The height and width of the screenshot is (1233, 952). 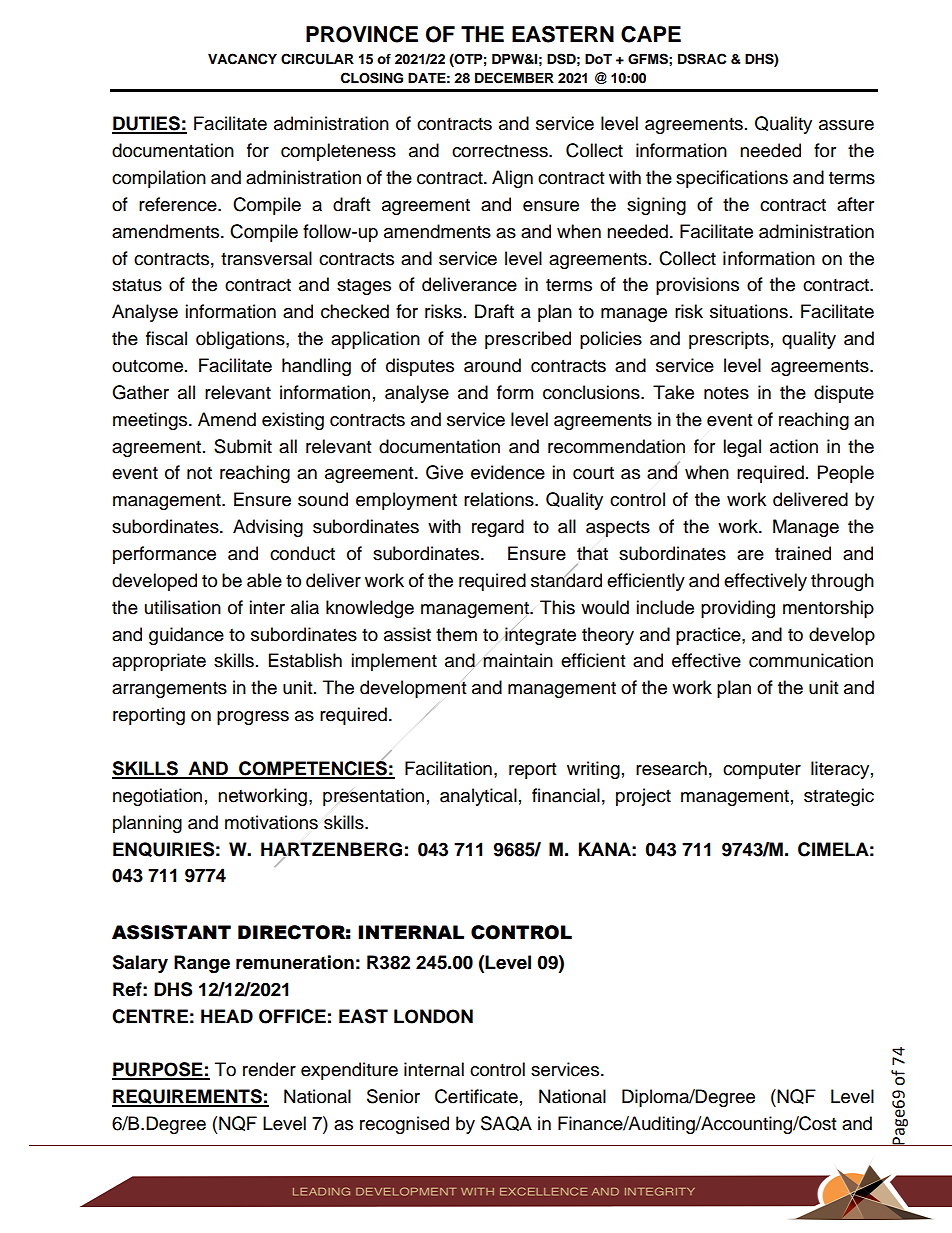 What do you see at coordinates (762, 771) in the screenshot?
I see `computer` at bounding box center [762, 771].
